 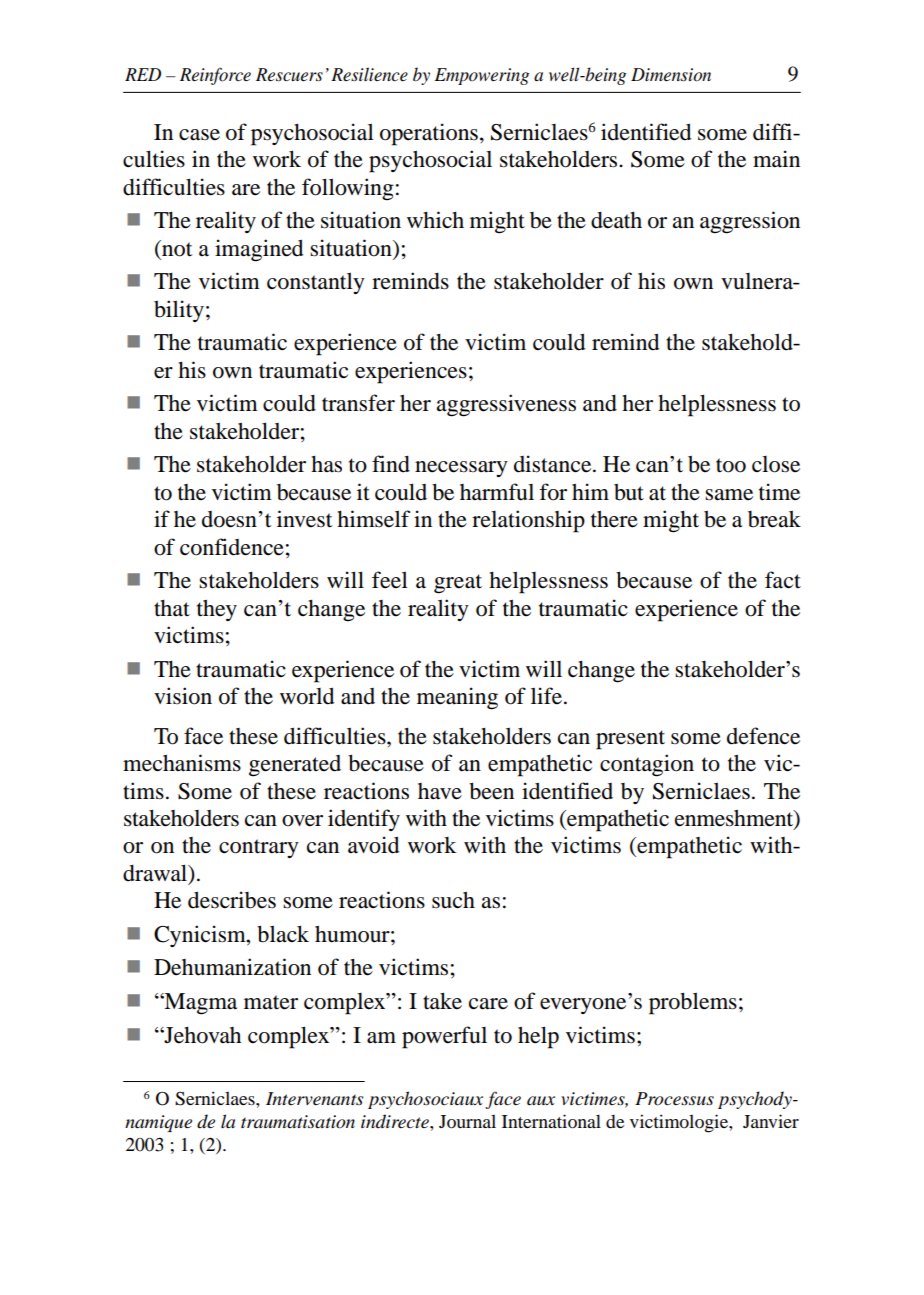 I want to click on describes, so click(x=232, y=900).
